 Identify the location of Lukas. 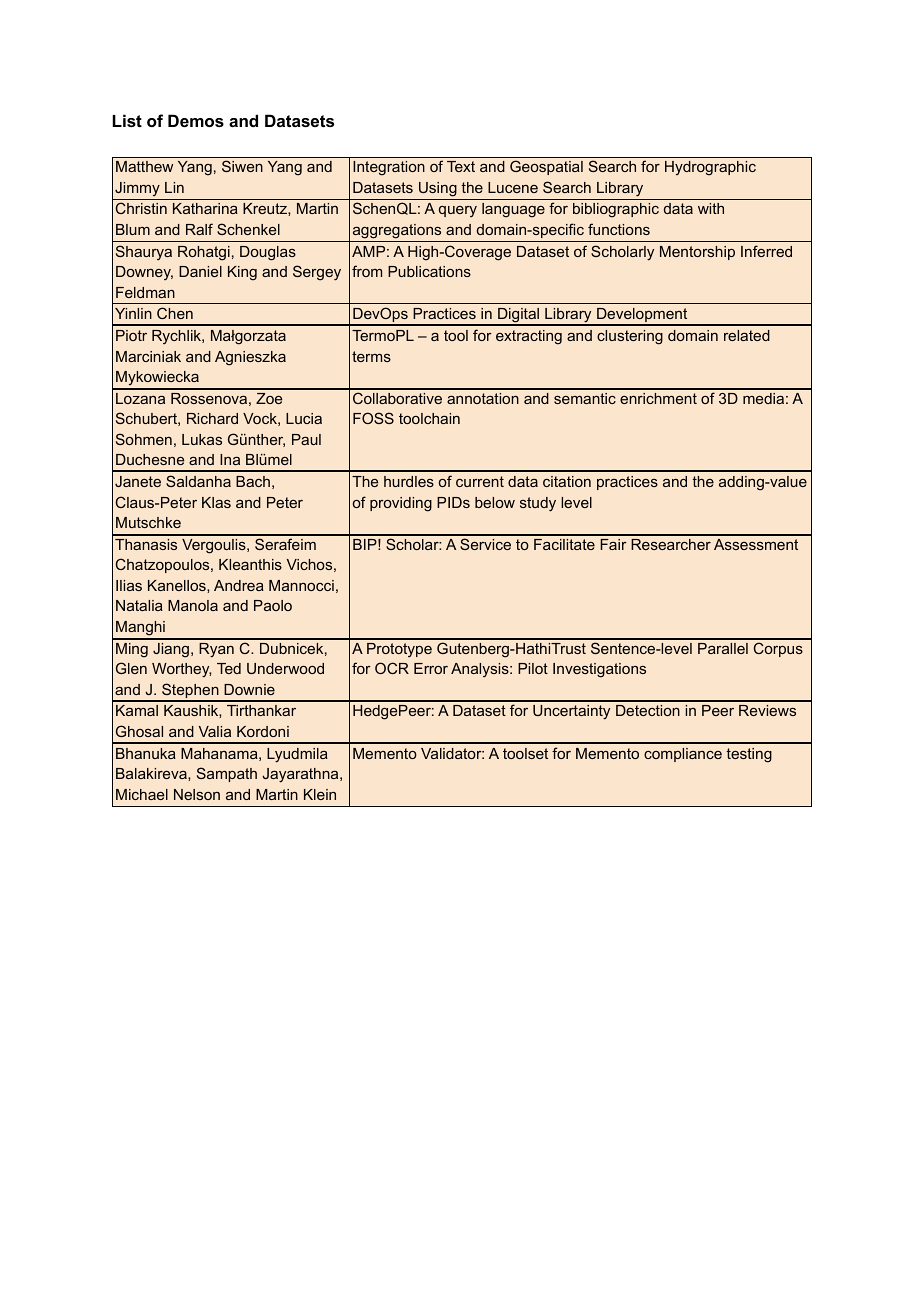
(202, 439).
